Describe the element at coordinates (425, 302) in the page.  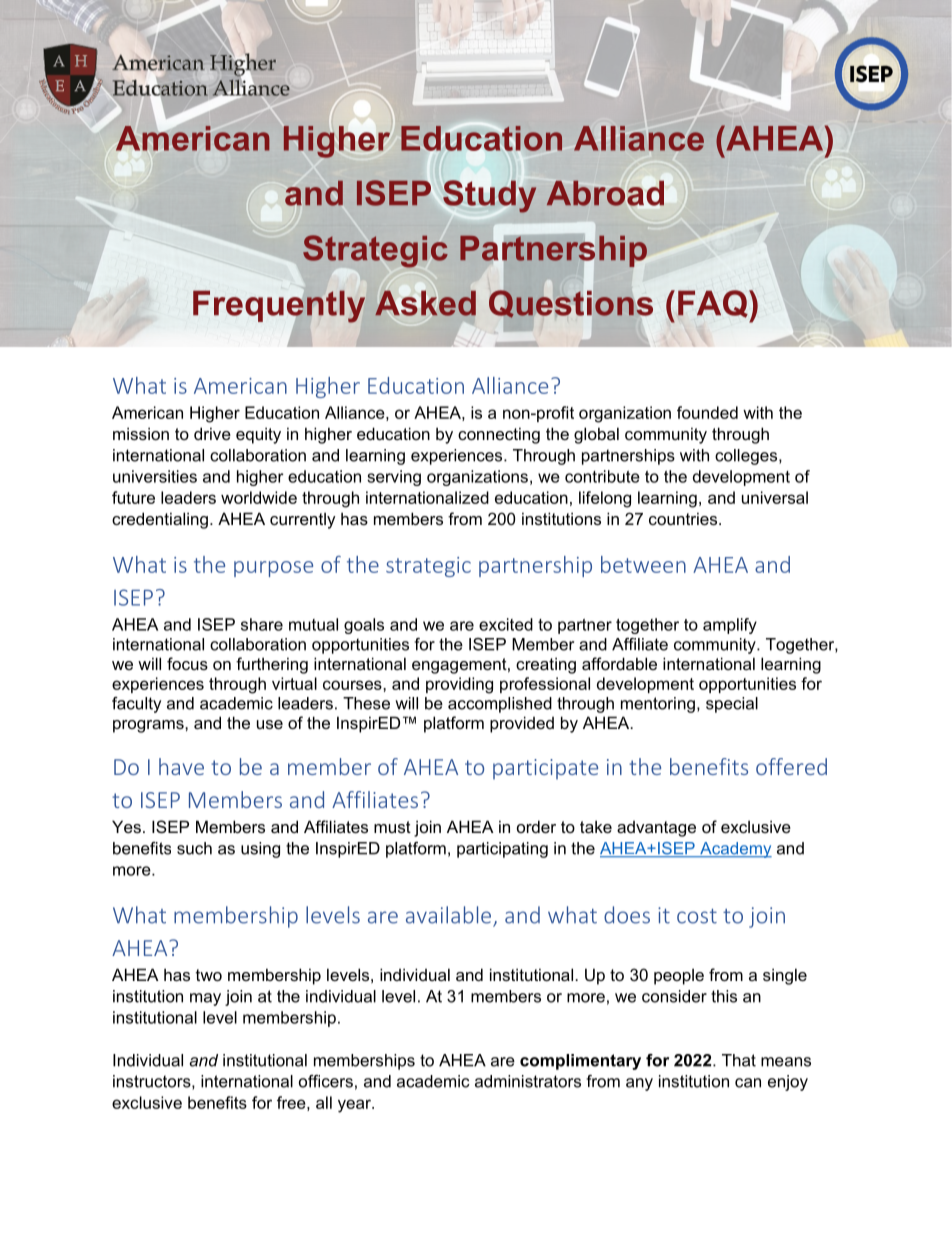
I see `Asked` at that location.
